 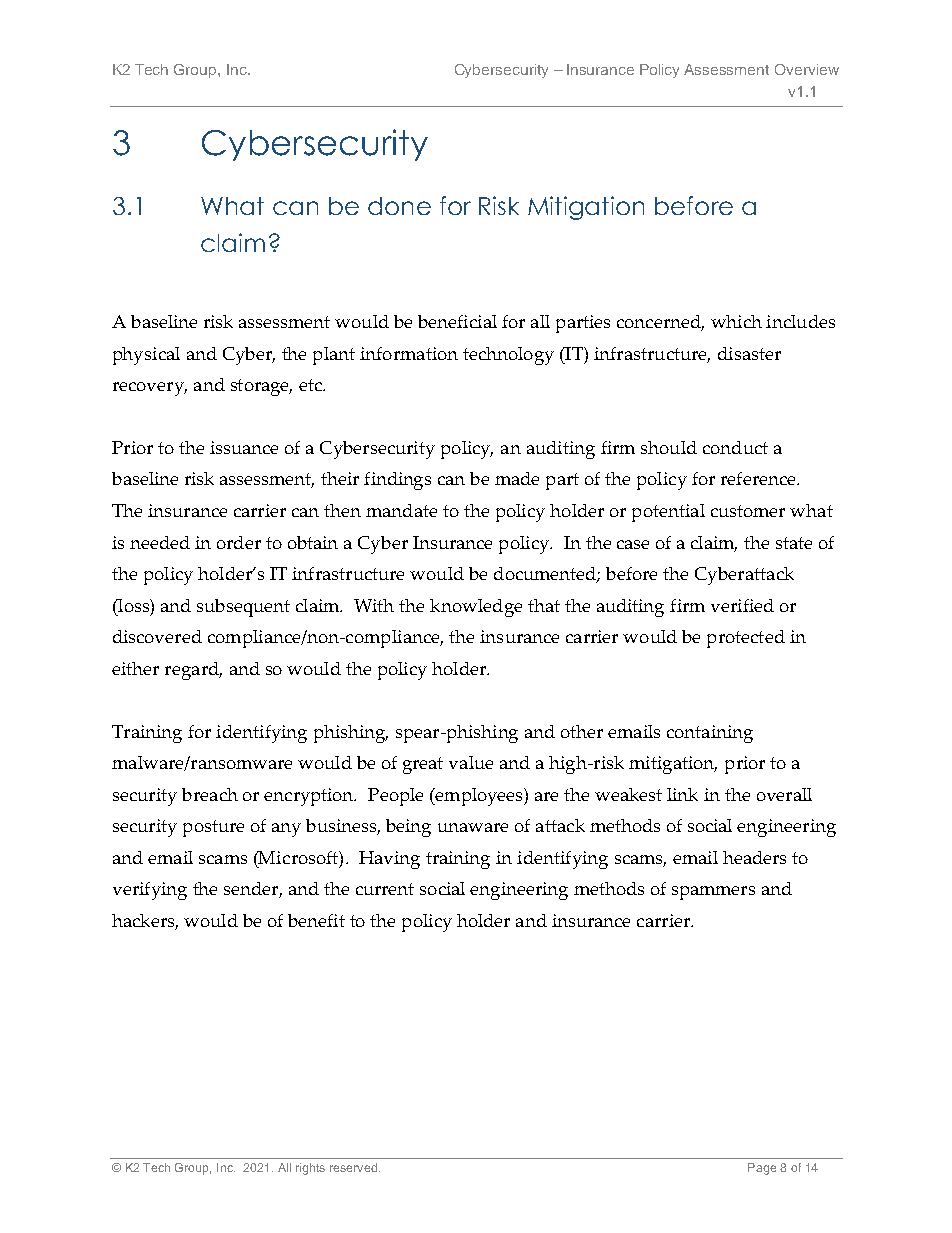 What do you see at coordinates (244, 447) in the document?
I see `issuance` at bounding box center [244, 447].
